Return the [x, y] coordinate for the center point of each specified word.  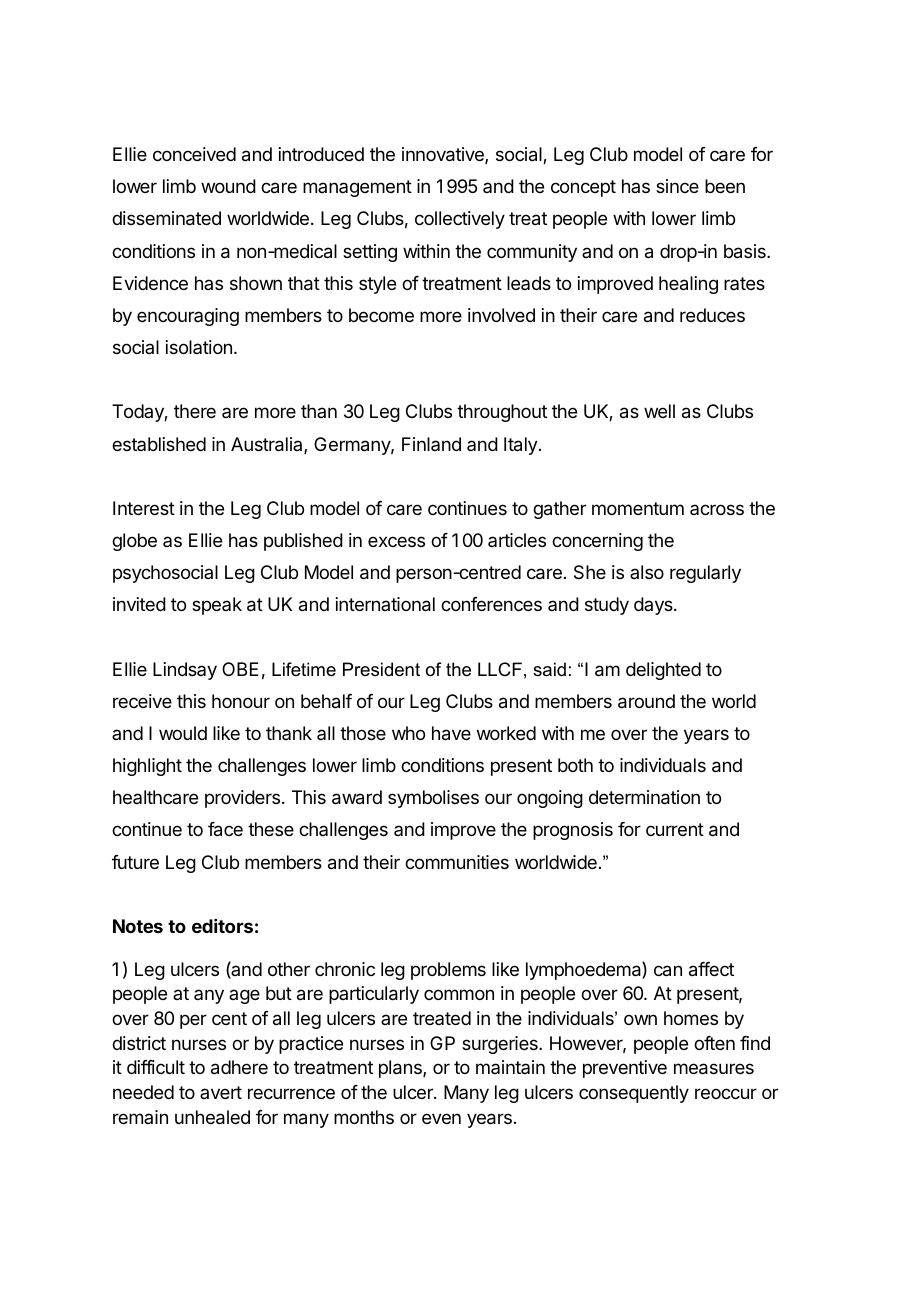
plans [401, 1069]
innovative [444, 155]
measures [714, 1069]
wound [228, 186]
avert [221, 1092]
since [677, 186]
